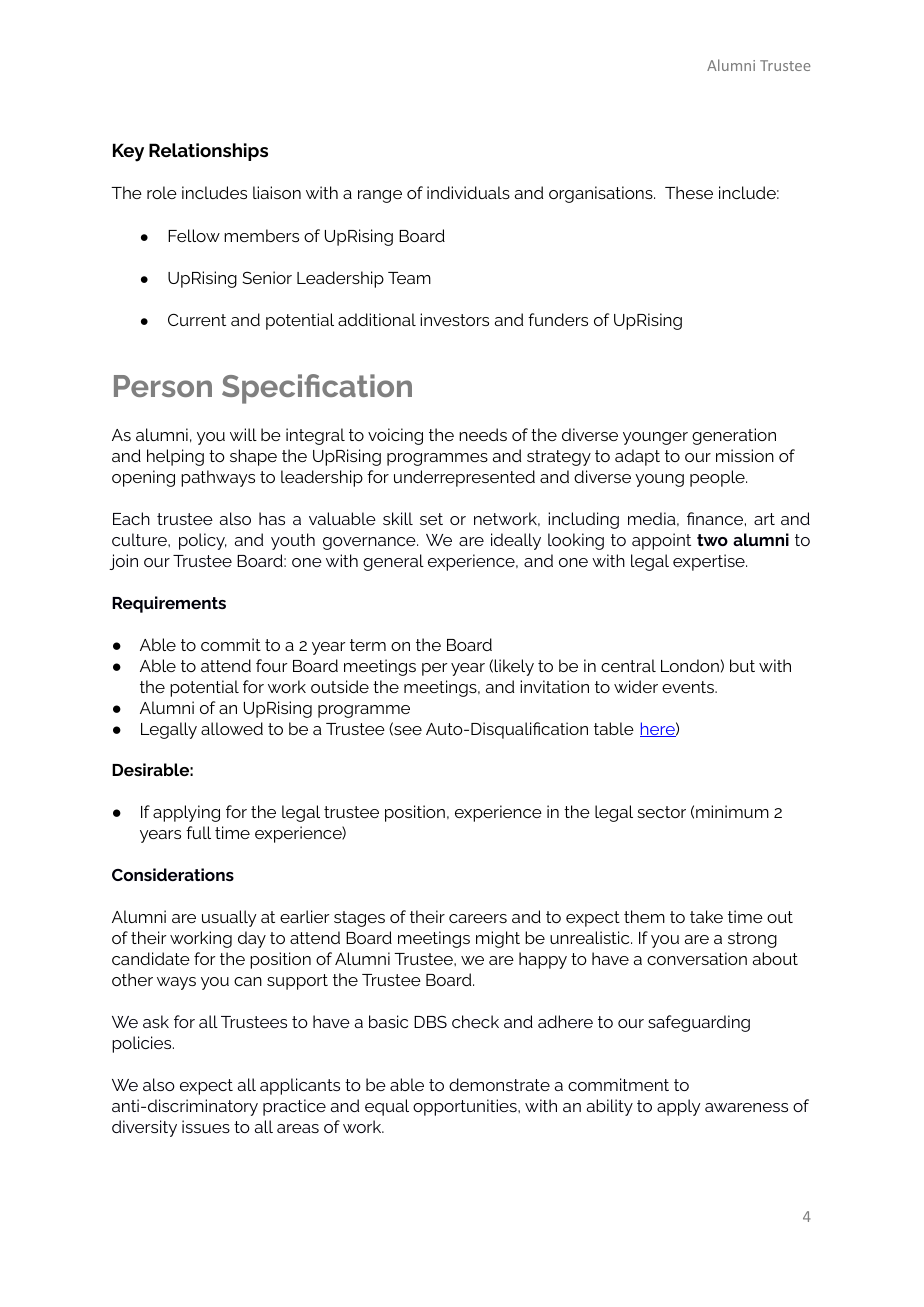  What do you see at coordinates (746, 1107) in the screenshot?
I see `awareness` at bounding box center [746, 1107].
